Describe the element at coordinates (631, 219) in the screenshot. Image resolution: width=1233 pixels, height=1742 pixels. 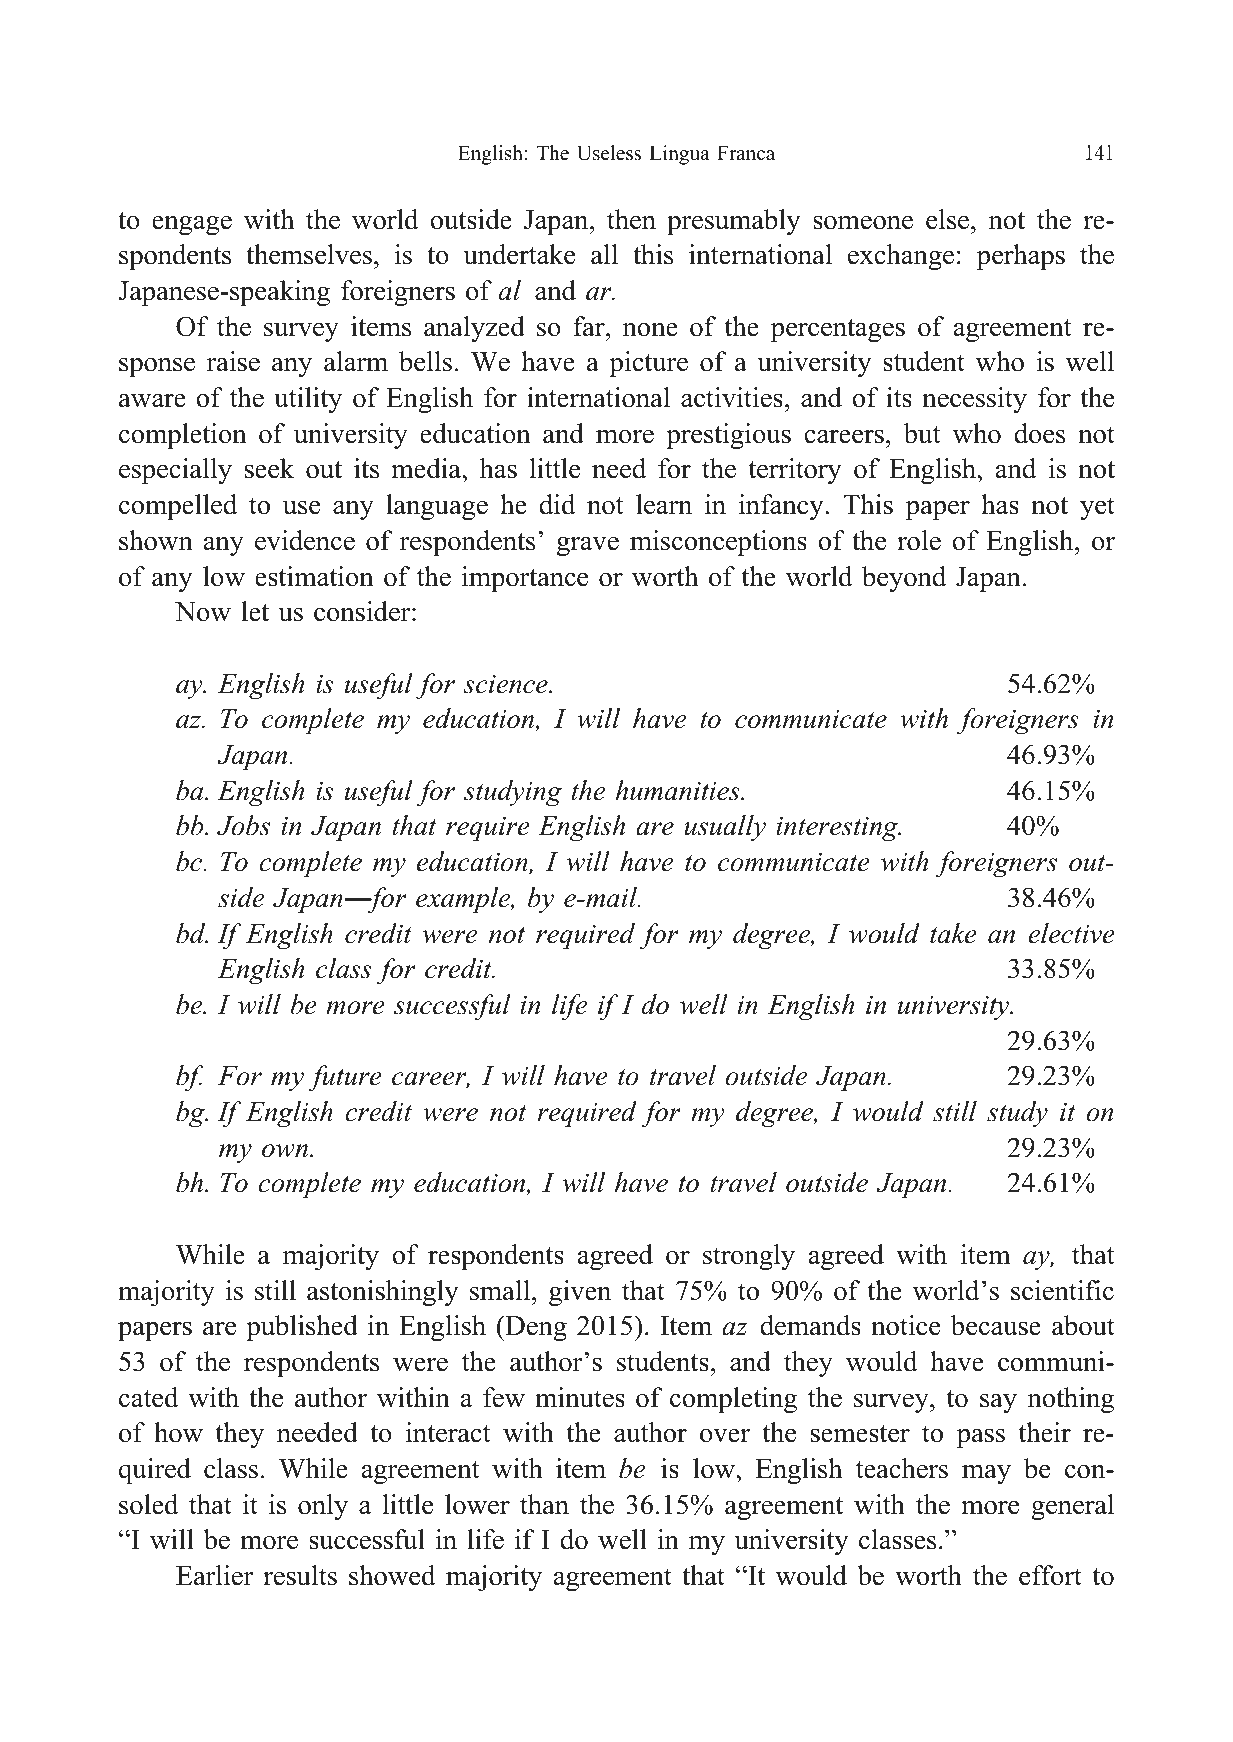
I see `then` at that location.
